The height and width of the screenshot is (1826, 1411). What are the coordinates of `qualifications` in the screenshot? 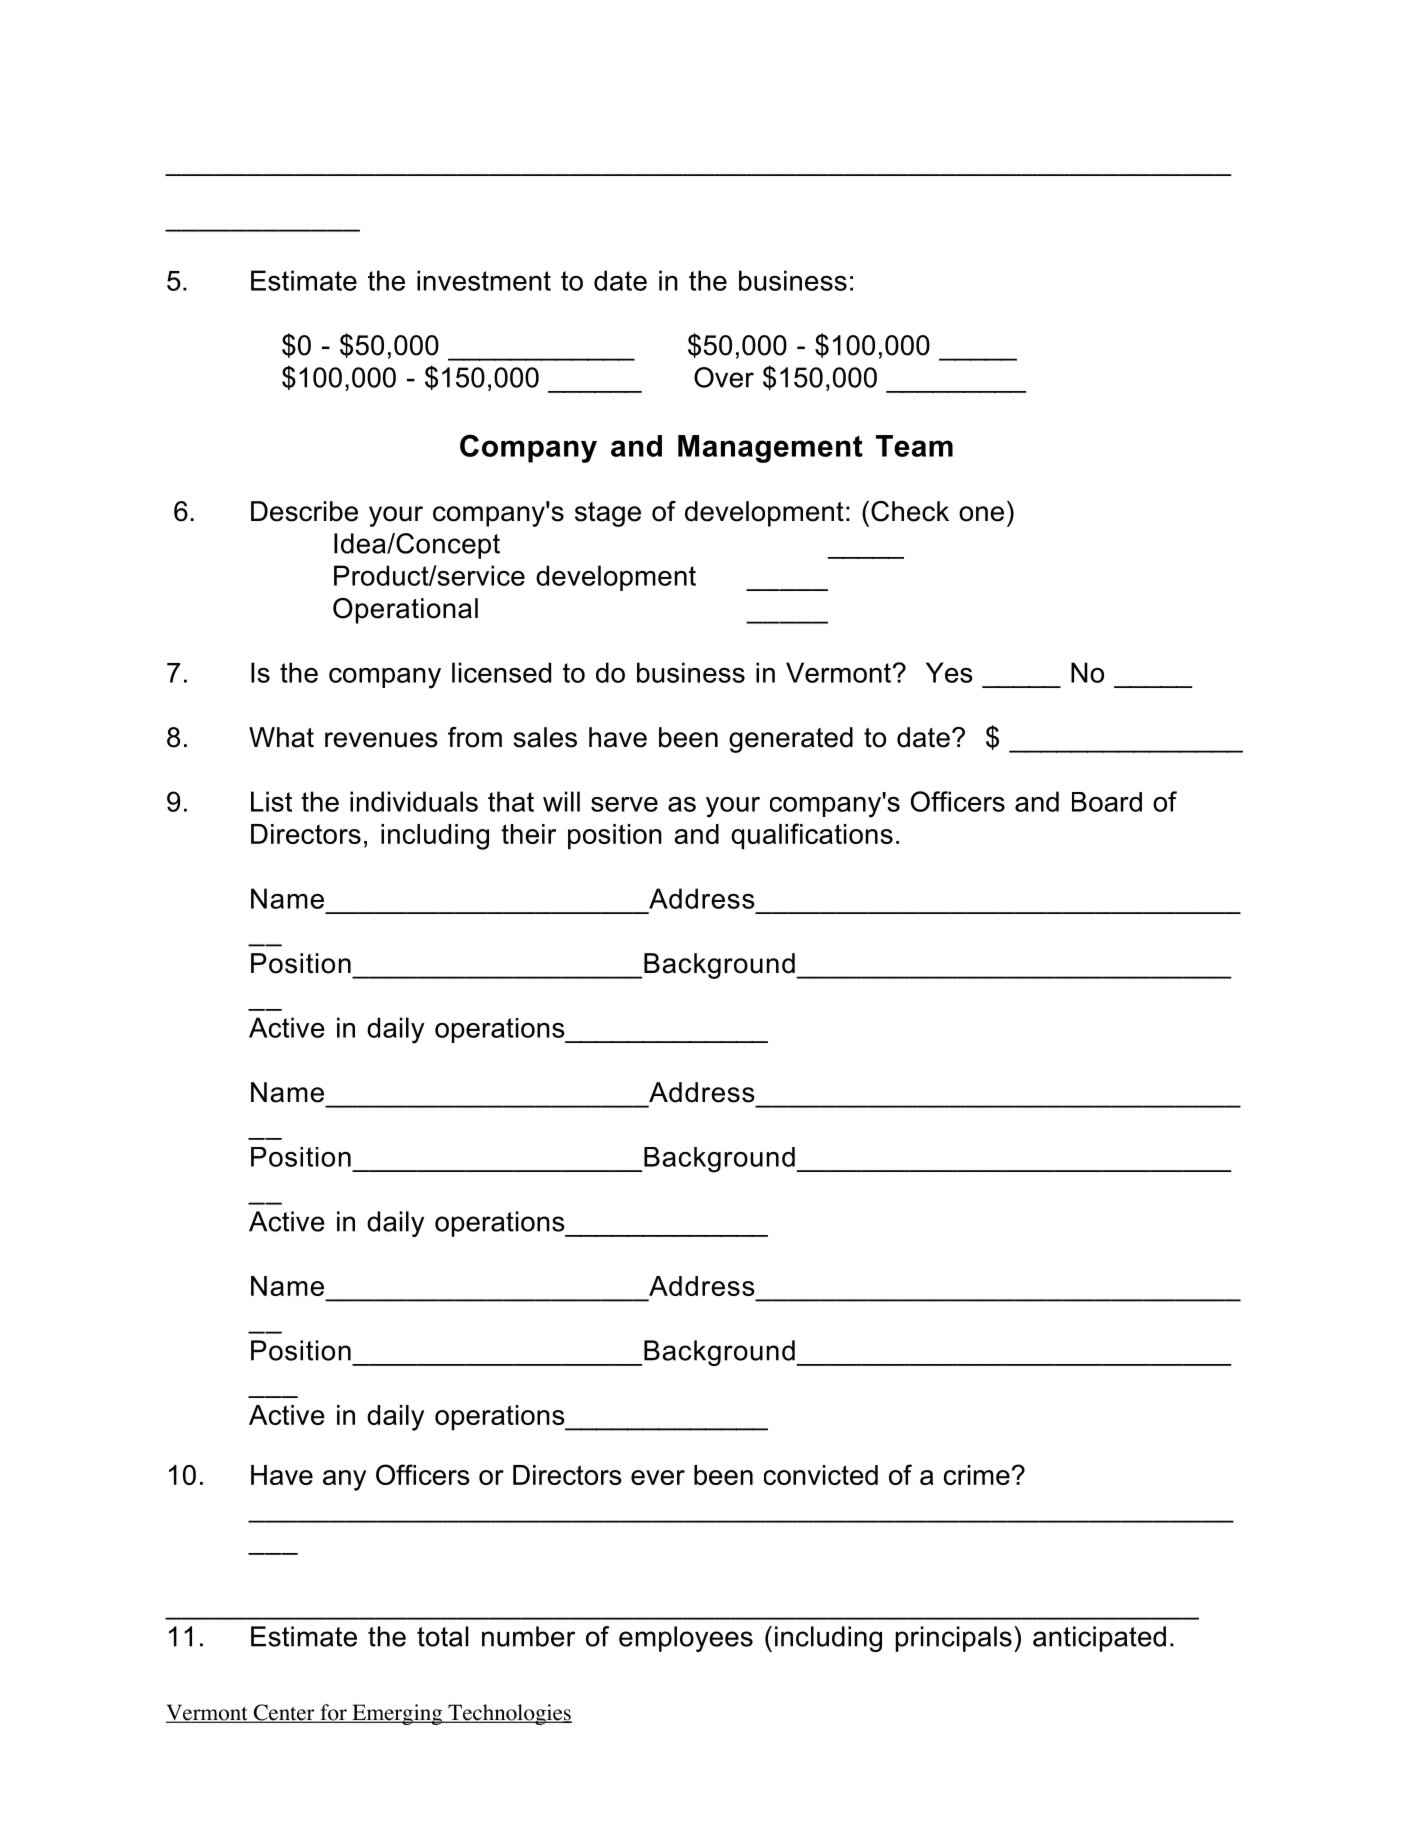 It's located at (812, 836).
